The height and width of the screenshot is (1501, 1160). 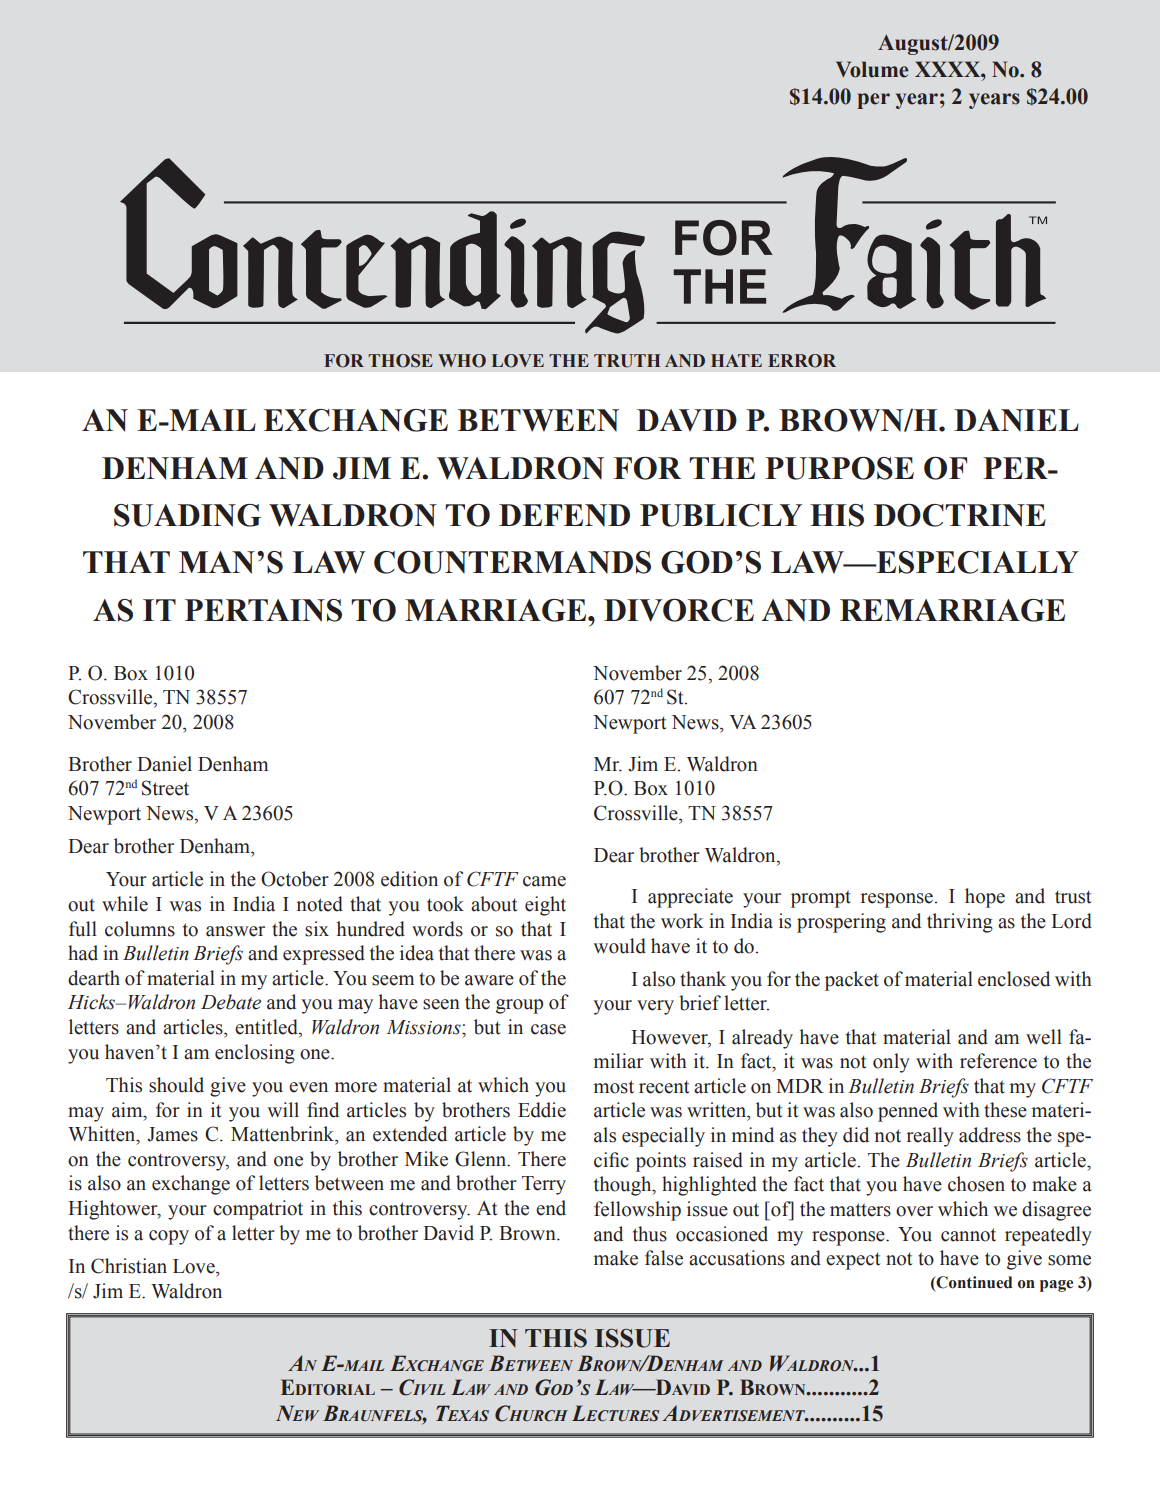 What do you see at coordinates (960, 515) in the screenshot?
I see `DOCTRINE` at bounding box center [960, 515].
